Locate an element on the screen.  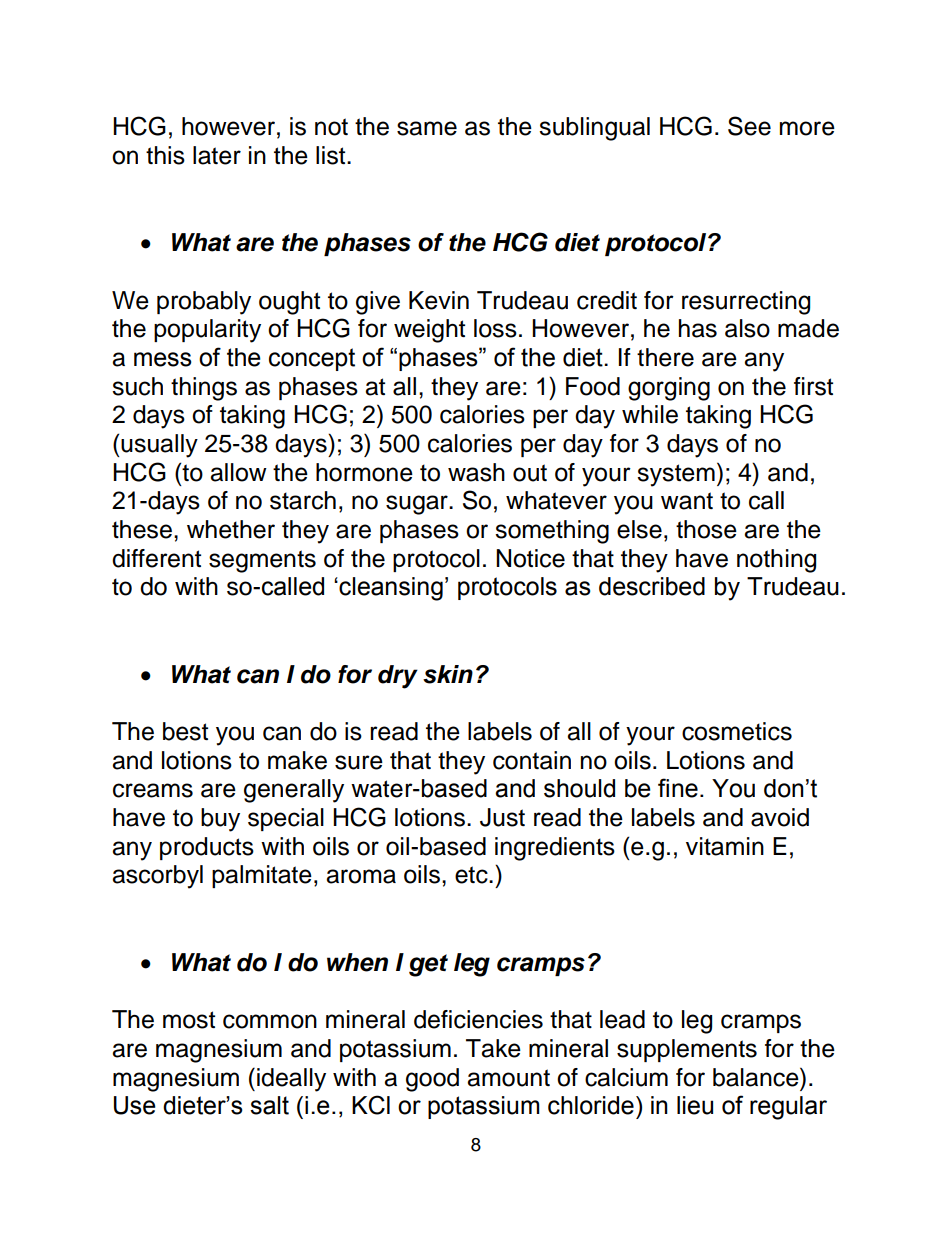
salt is located at coordinates (269, 1105).
